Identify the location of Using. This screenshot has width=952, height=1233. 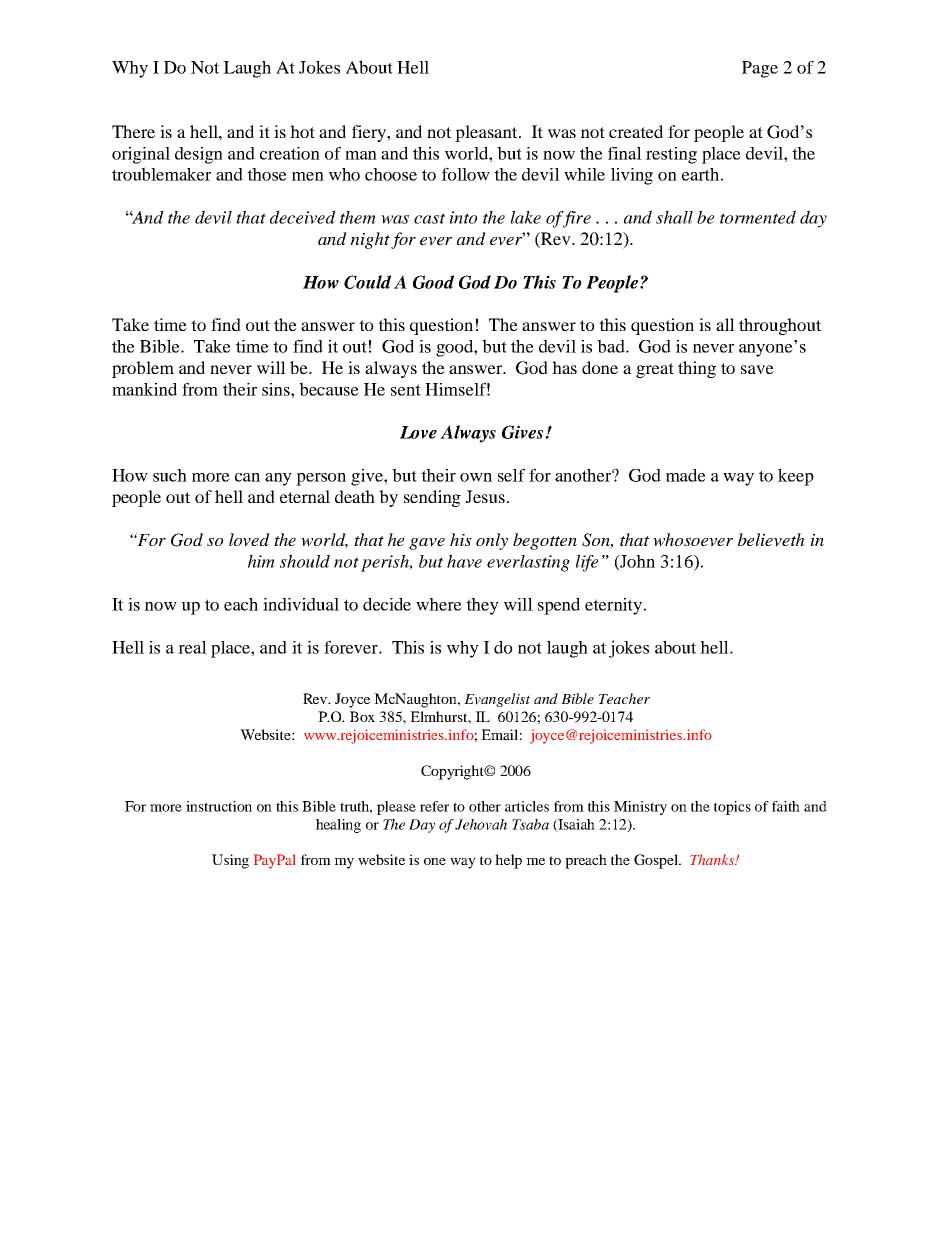
(230, 861).
